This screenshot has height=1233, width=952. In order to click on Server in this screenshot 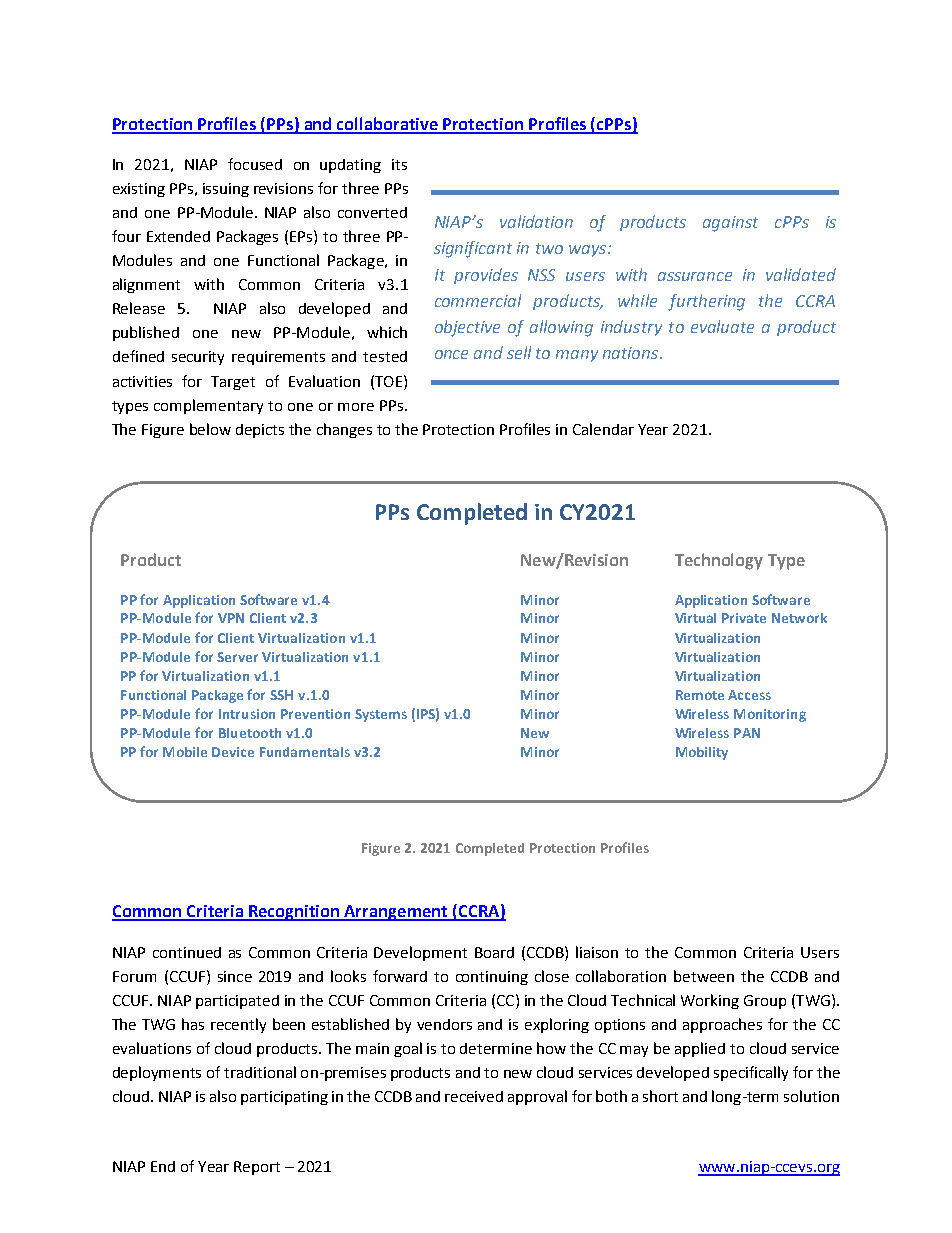, I will do `click(237, 657)`.
